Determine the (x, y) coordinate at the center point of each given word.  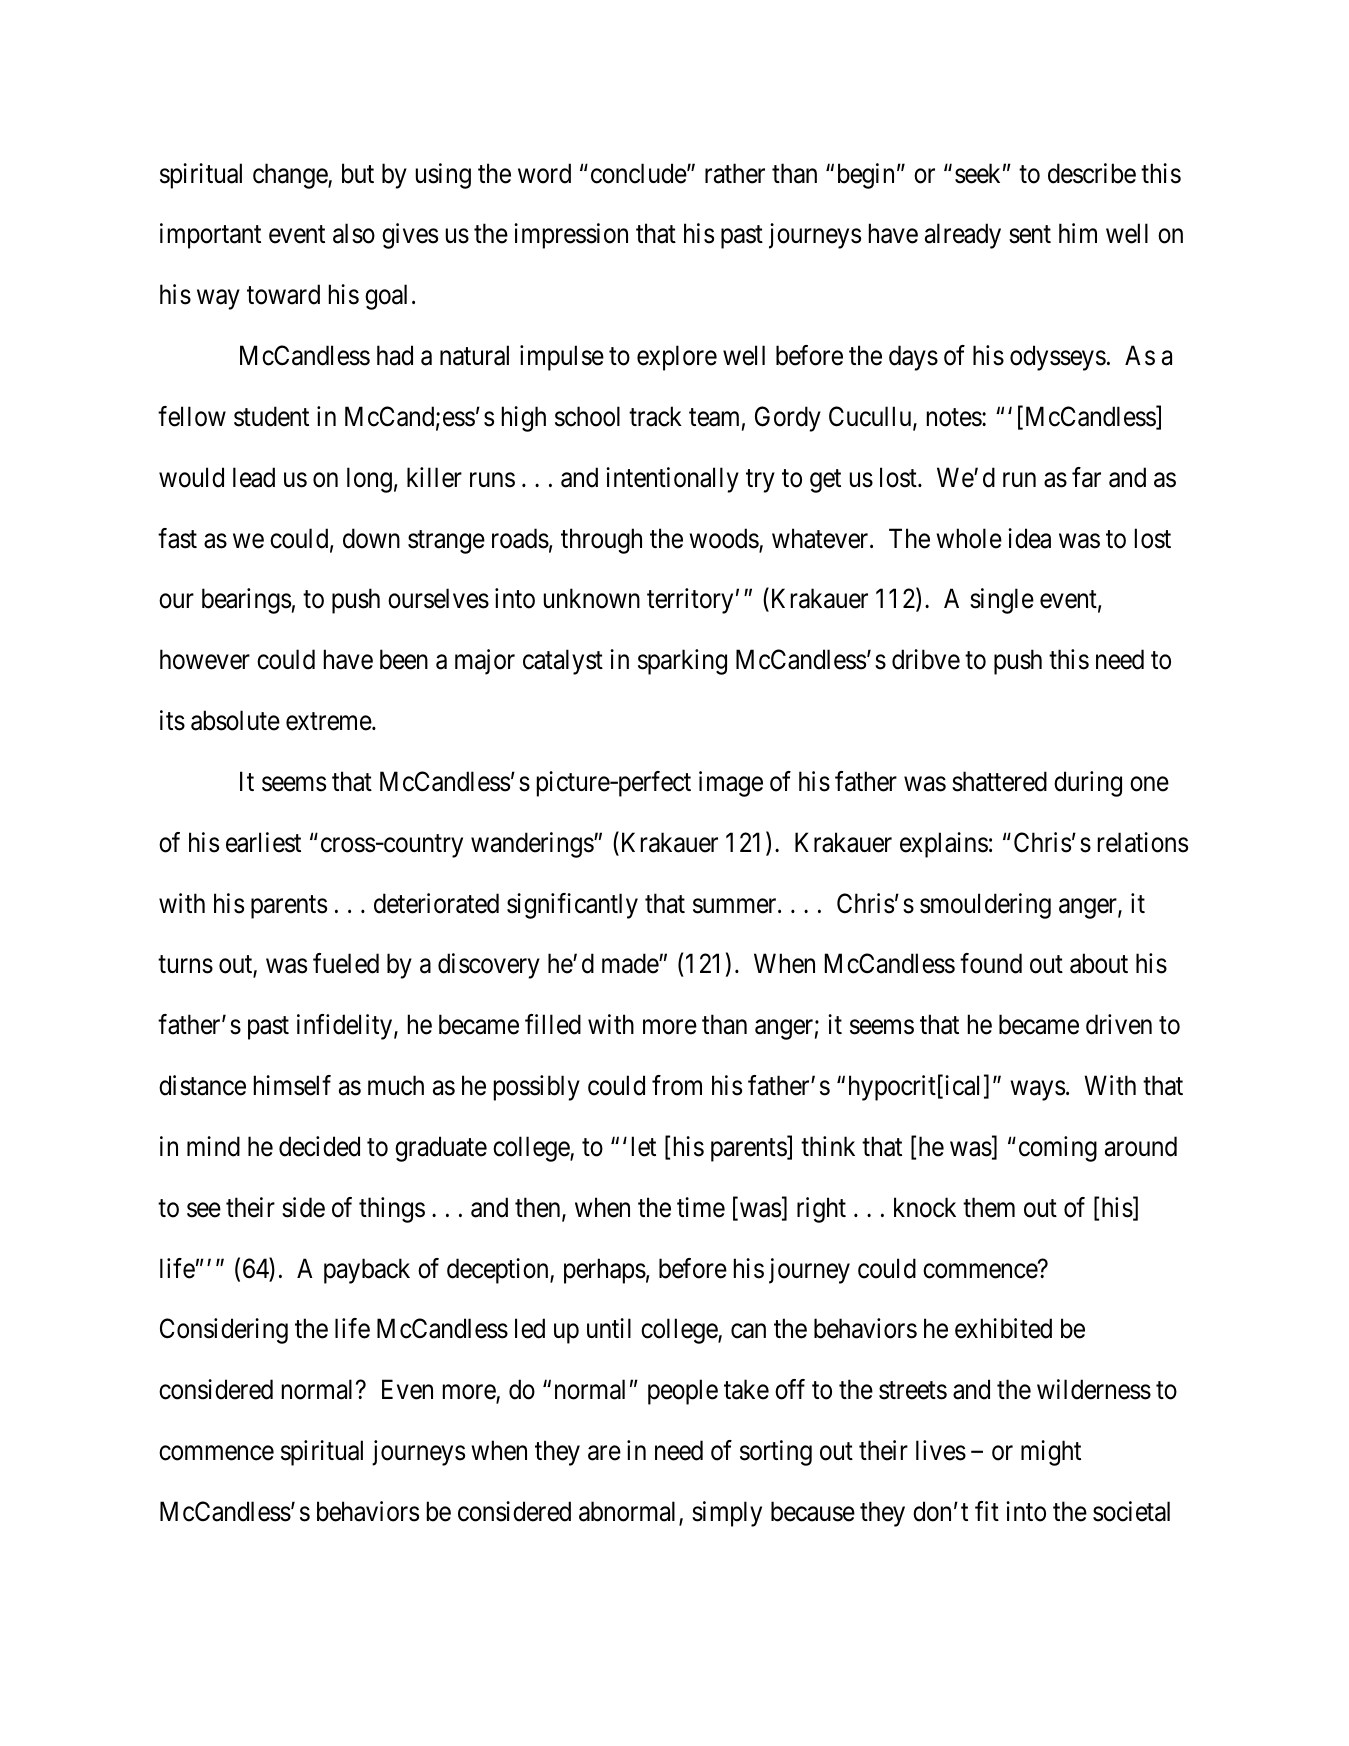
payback (367, 1271)
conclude (639, 173)
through (601, 541)
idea (1029, 538)
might (1051, 1453)
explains (944, 845)
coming (1058, 1149)
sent (1030, 235)
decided (319, 1146)
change (291, 176)
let (644, 1146)
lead (254, 477)
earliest (263, 842)
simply (727, 1514)
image (731, 784)
